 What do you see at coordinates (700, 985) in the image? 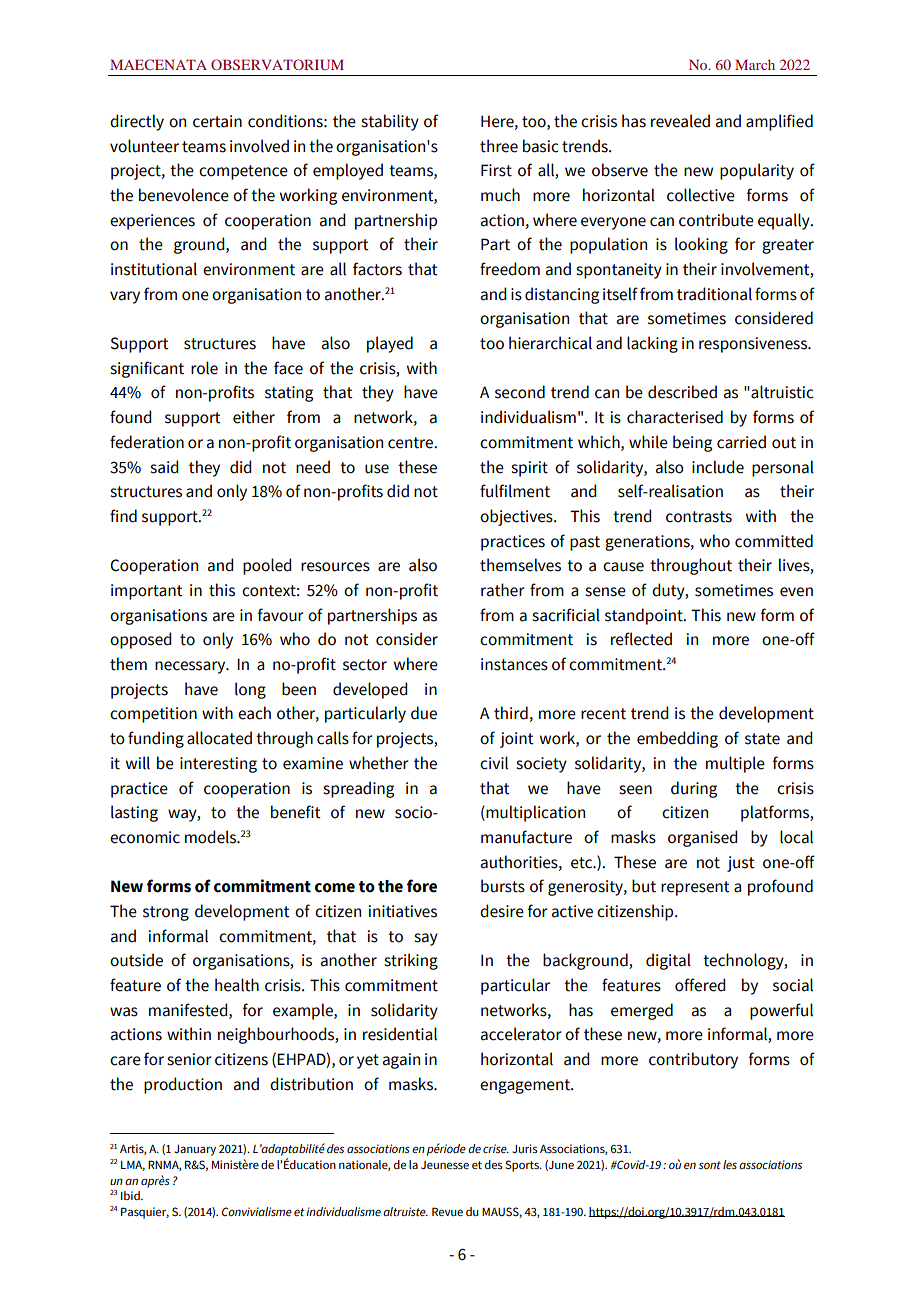
I see `offered` at bounding box center [700, 985].
